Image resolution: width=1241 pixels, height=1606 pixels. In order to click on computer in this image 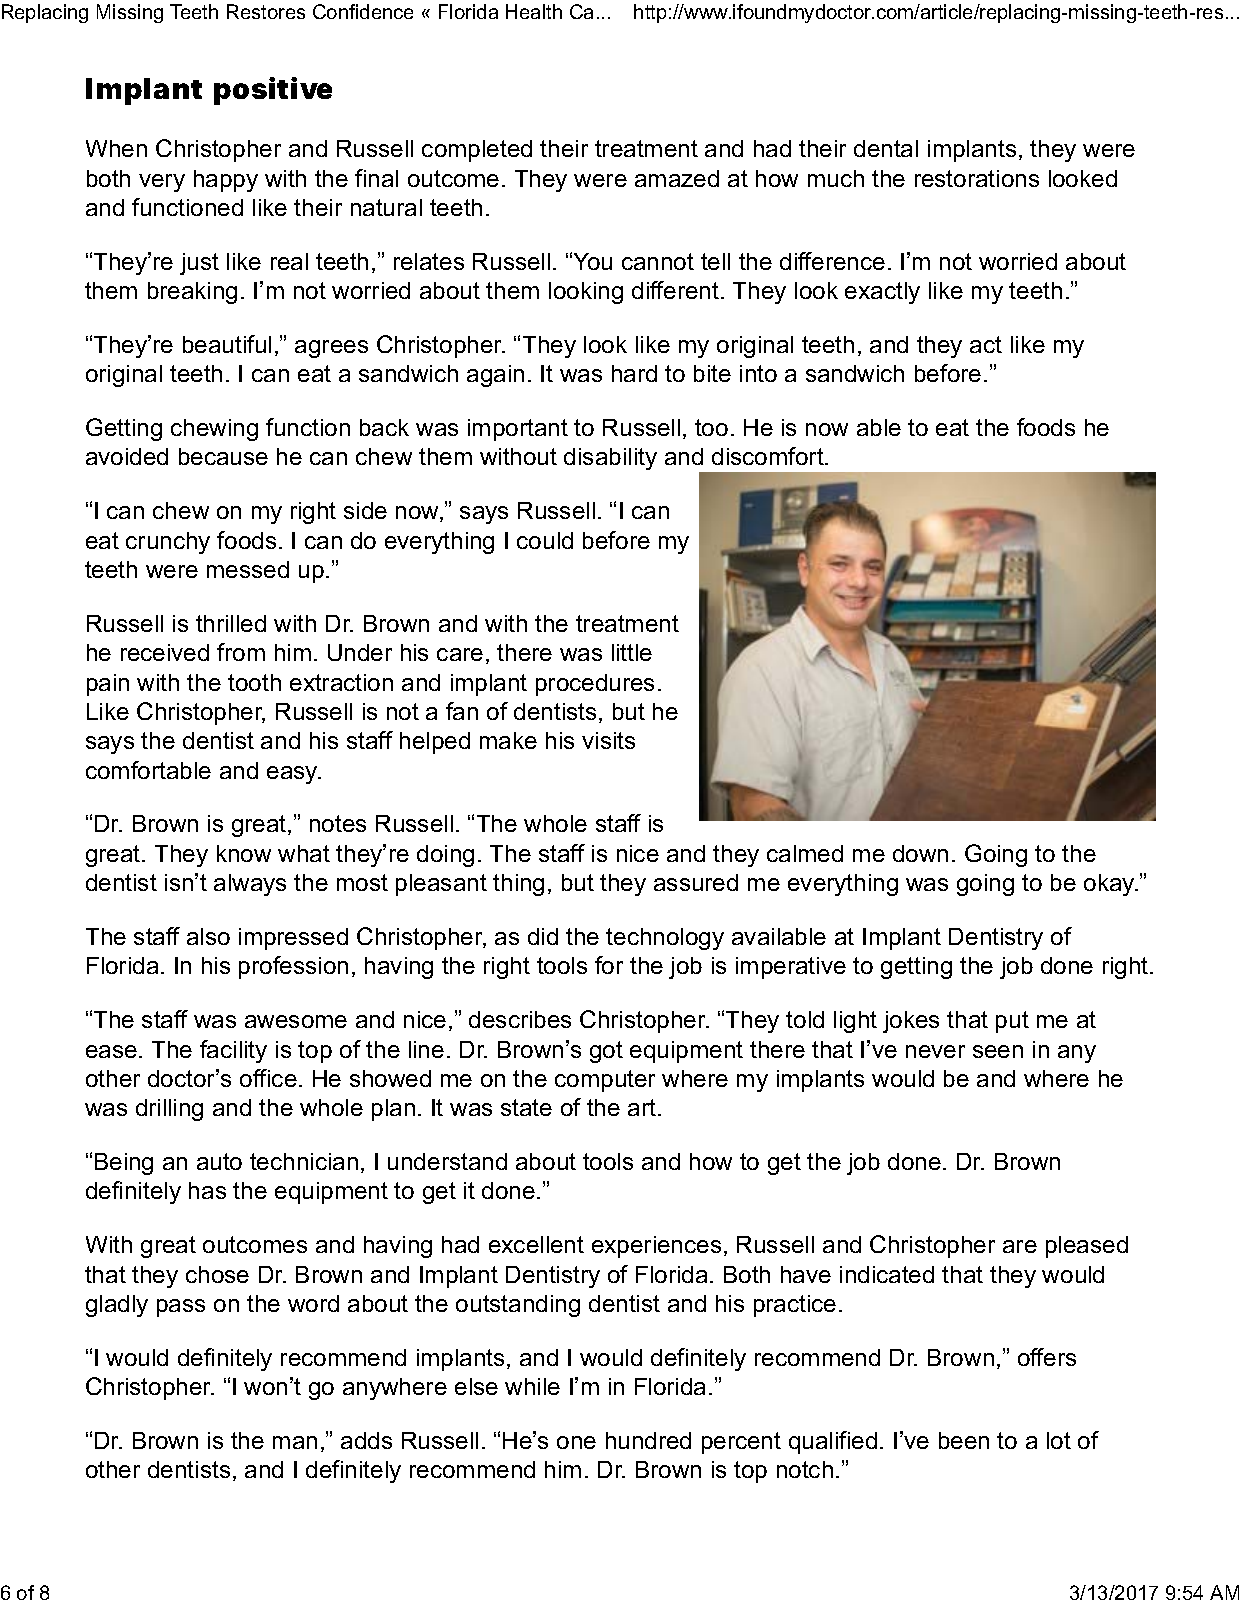, I will do `click(605, 1081)`.
